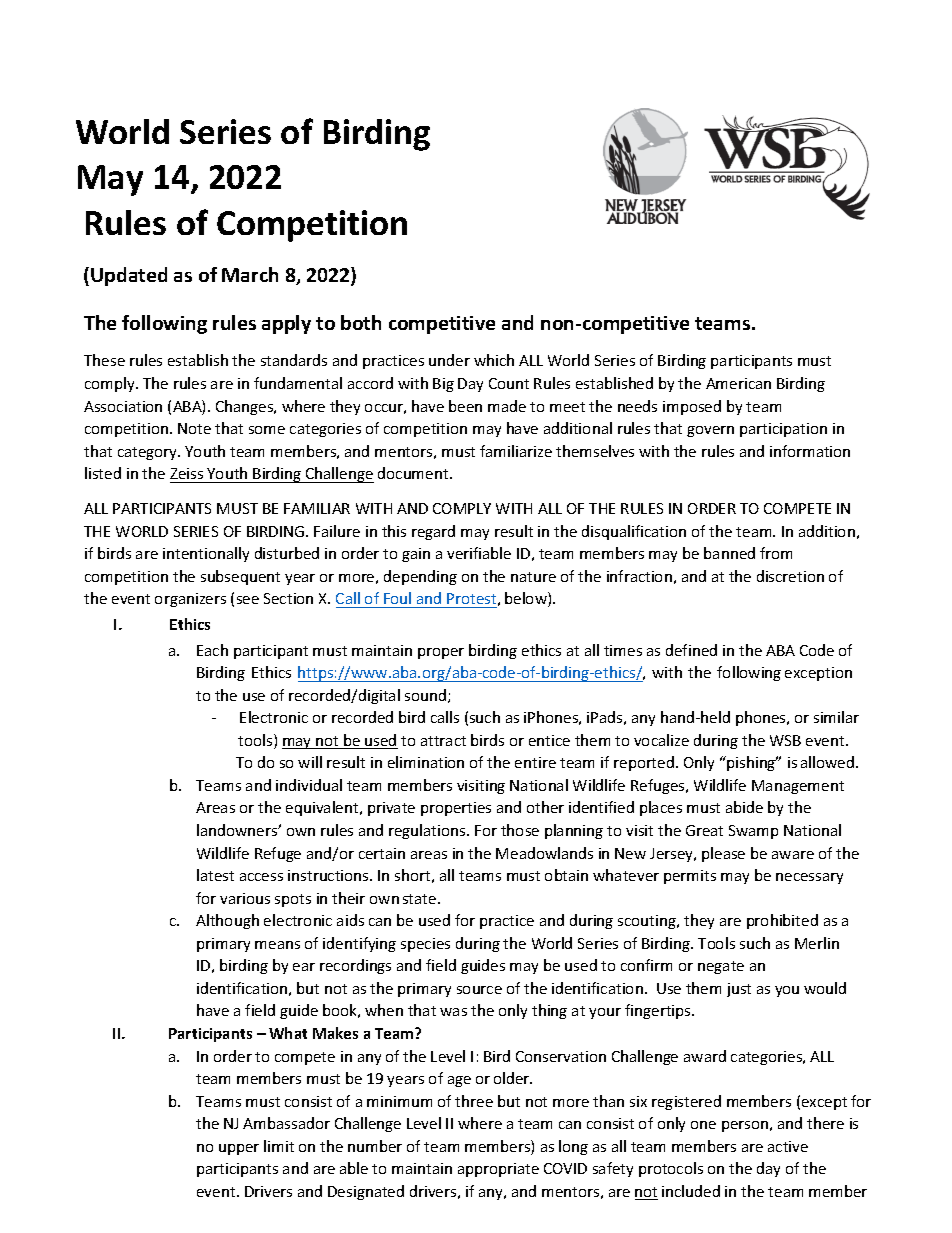 The width and height of the screenshot is (952, 1233). What do you see at coordinates (425, 945) in the screenshot?
I see `species` at bounding box center [425, 945].
